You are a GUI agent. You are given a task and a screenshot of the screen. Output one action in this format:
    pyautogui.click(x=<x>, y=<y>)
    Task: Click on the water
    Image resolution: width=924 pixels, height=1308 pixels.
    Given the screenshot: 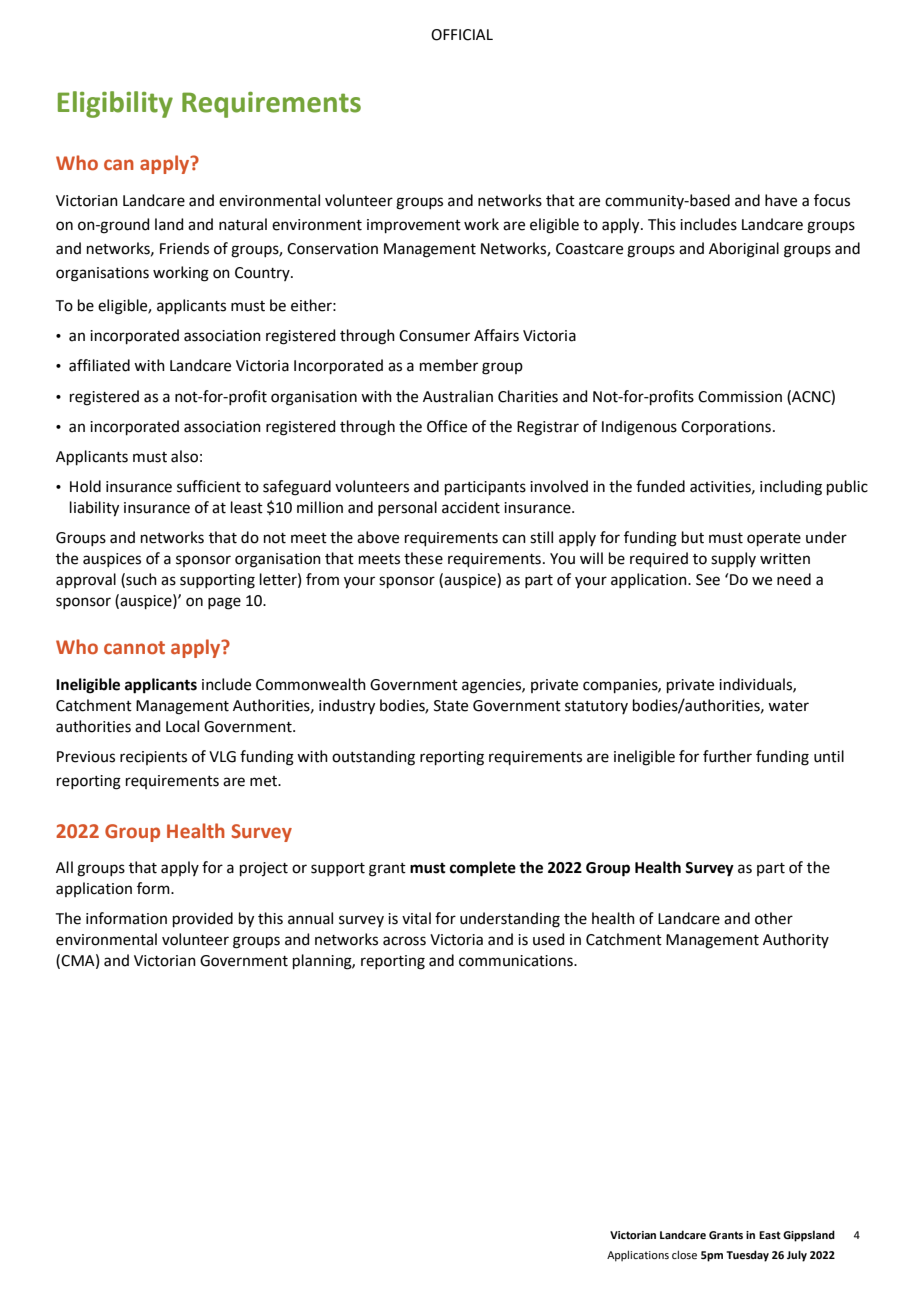 What is the action you would take?
    pyautogui.click(x=788, y=706)
